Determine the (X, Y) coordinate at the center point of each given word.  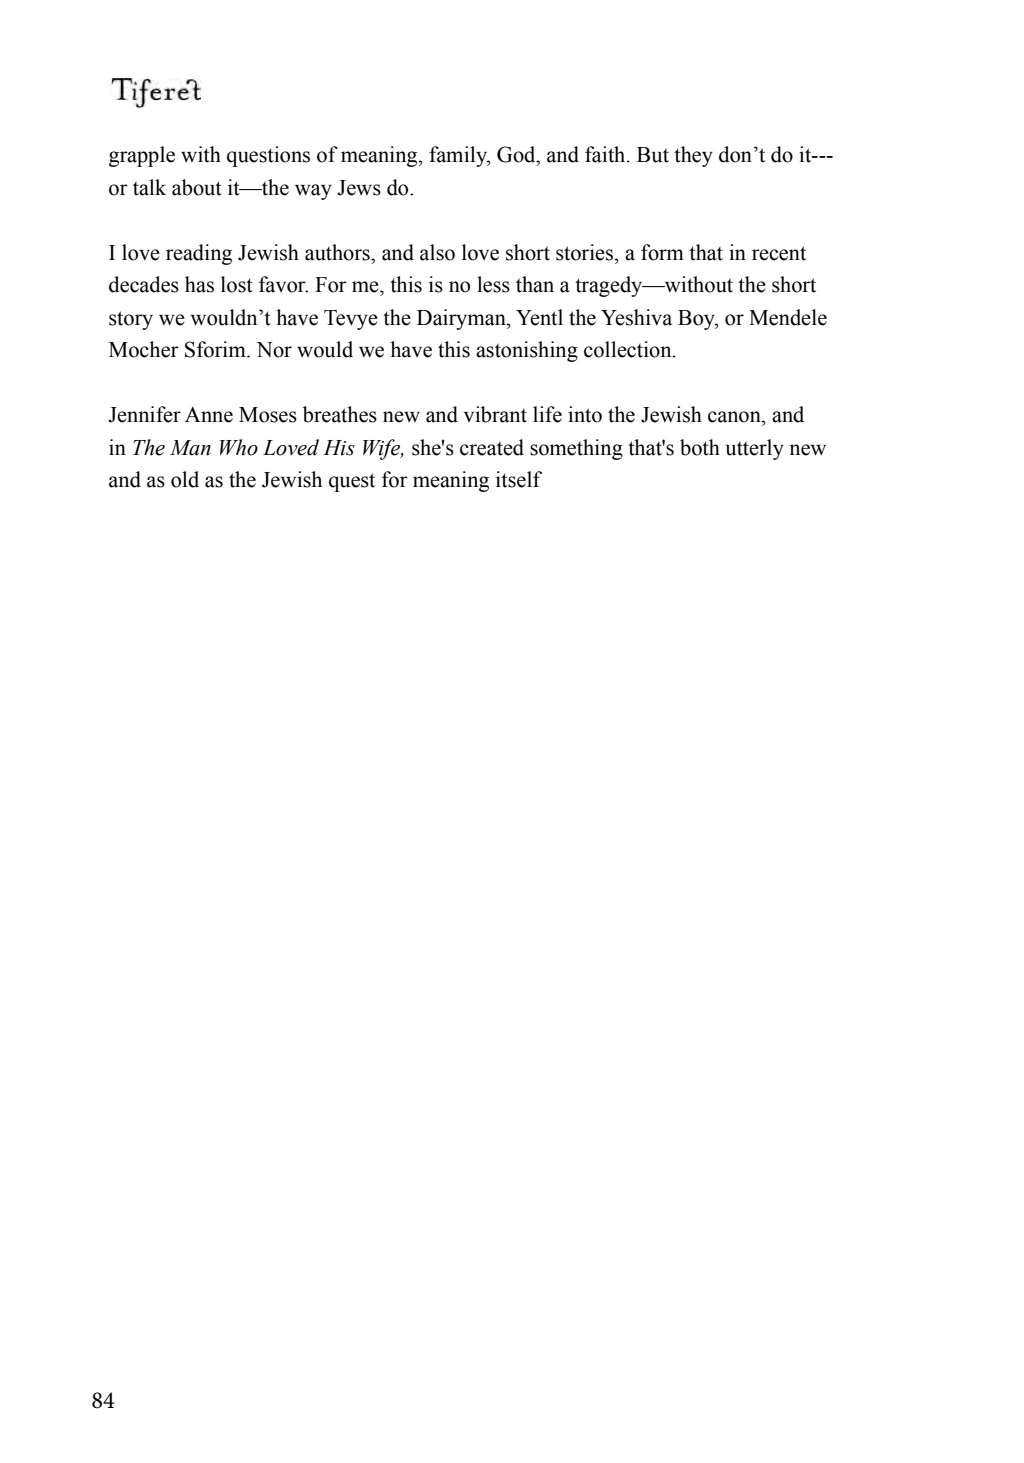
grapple (142, 156)
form (662, 252)
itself (519, 479)
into (585, 414)
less (493, 284)
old (185, 479)
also (437, 252)
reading (199, 254)
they (693, 156)
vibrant (495, 414)
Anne (209, 415)
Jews (359, 188)
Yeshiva (636, 317)
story (131, 320)
